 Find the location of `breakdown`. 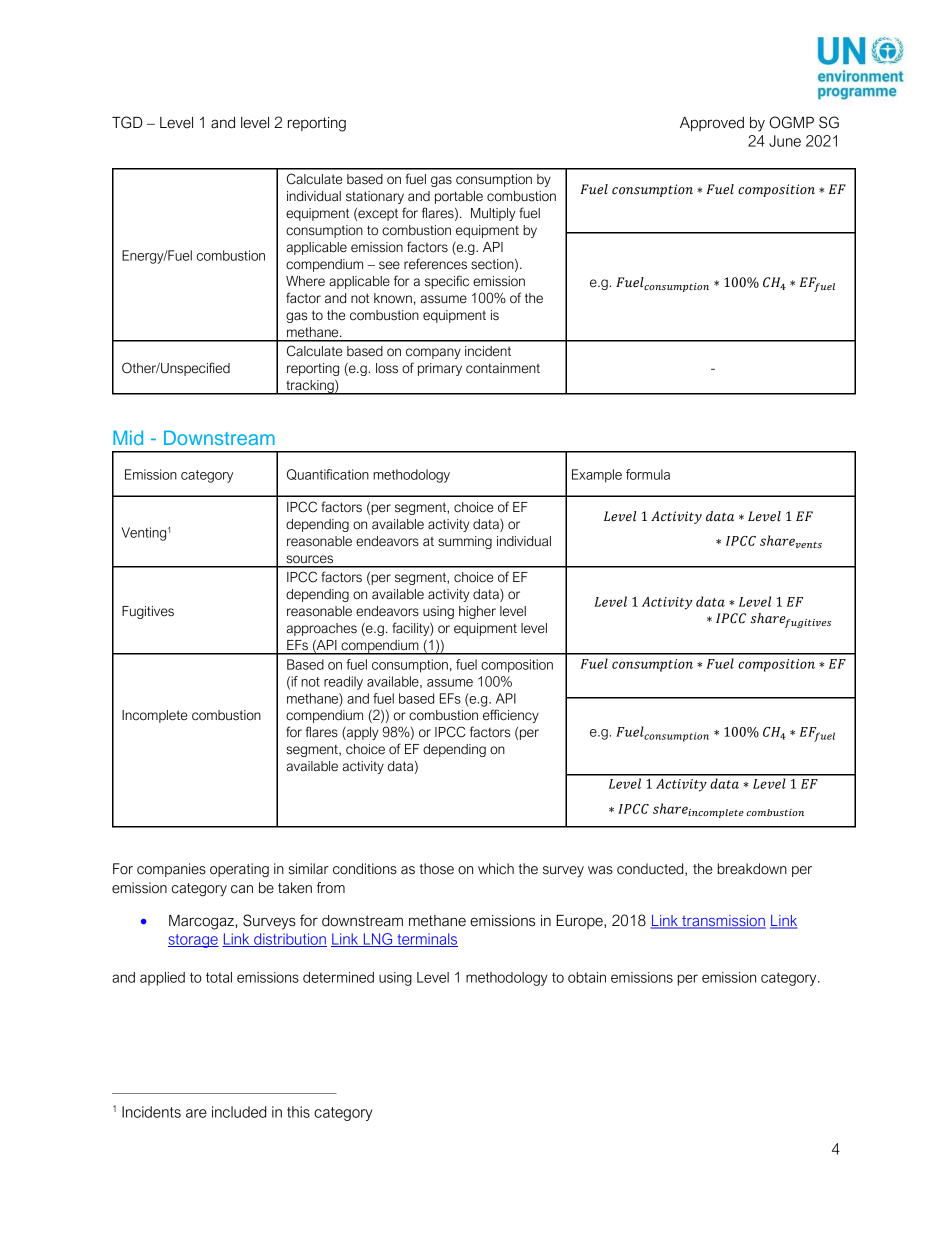

breakdown is located at coordinates (752, 869).
